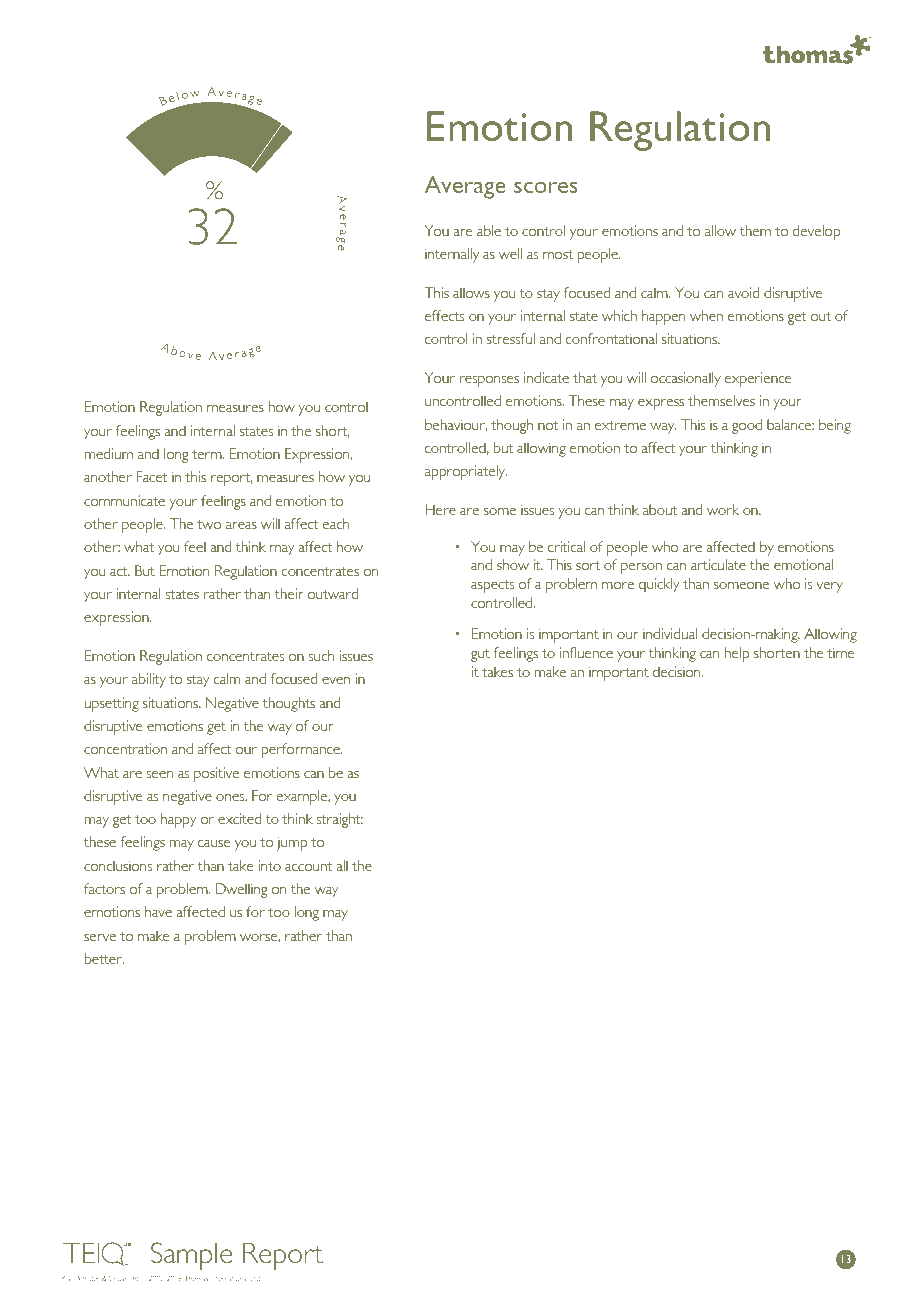  What do you see at coordinates (308, 866) in the screenshot?
I see `account` at bounding box center [308, 866].
